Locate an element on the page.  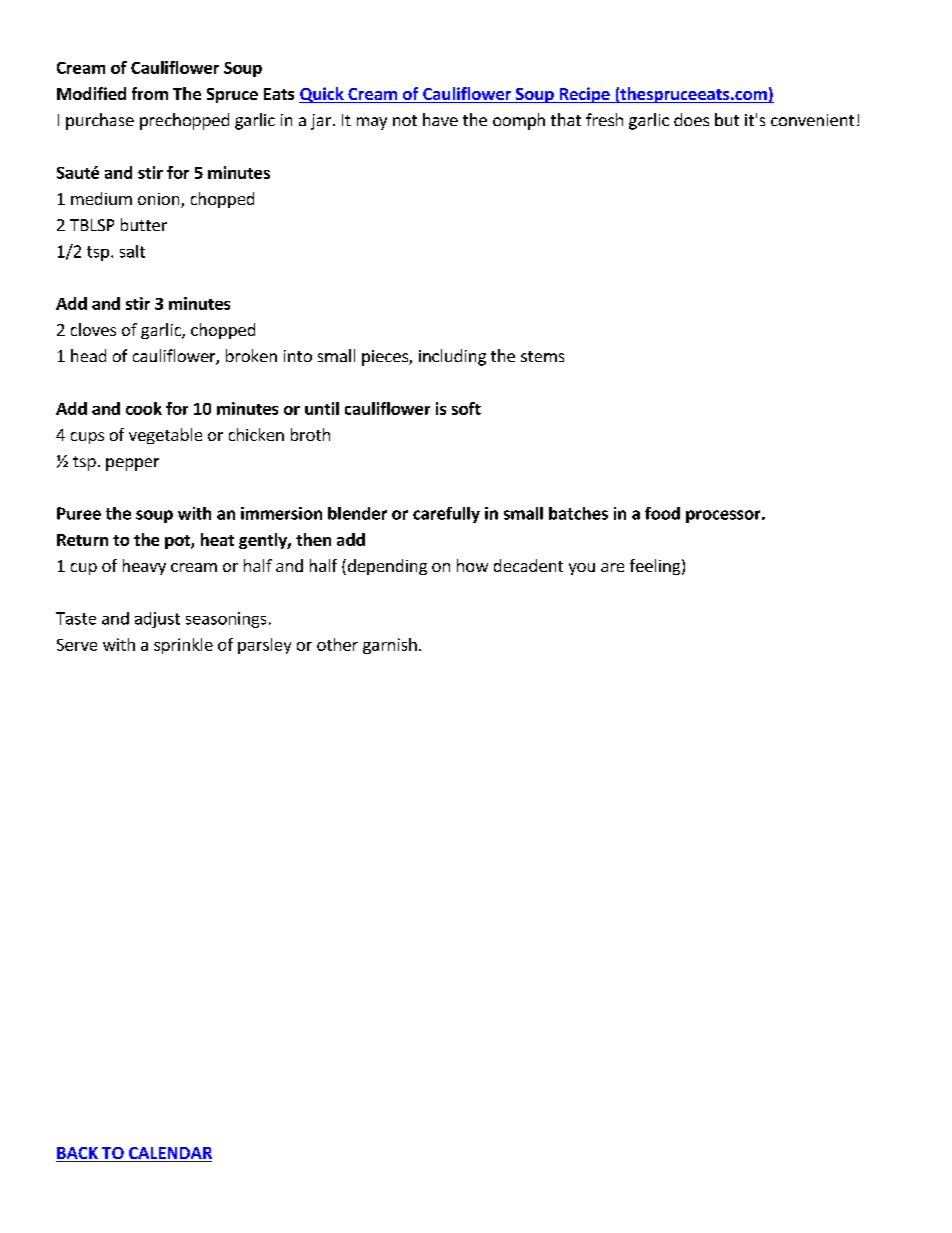
cloves is located at coordinates (93, 329).
